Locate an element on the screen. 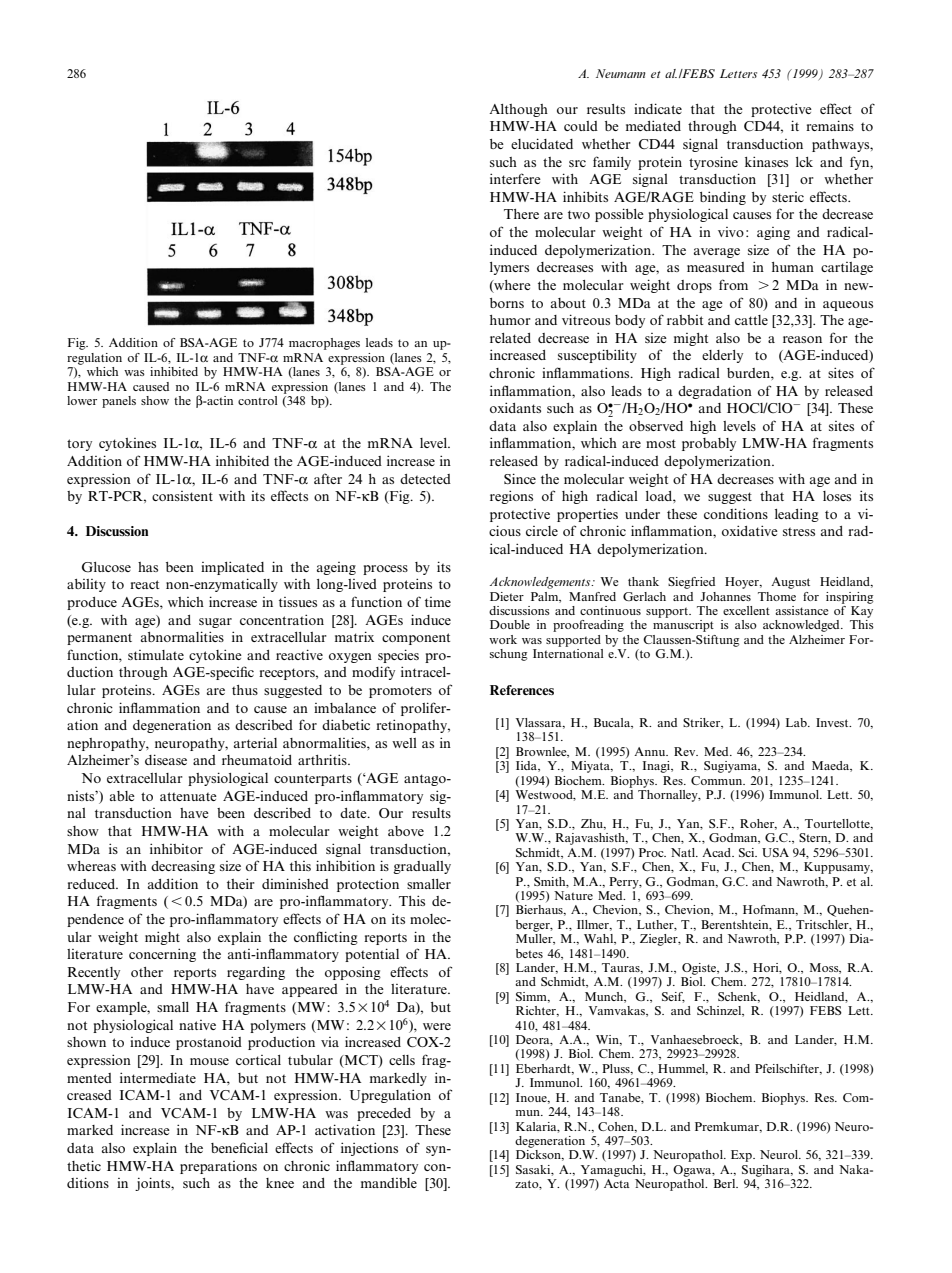  work is located at coordinates (503, 639).
